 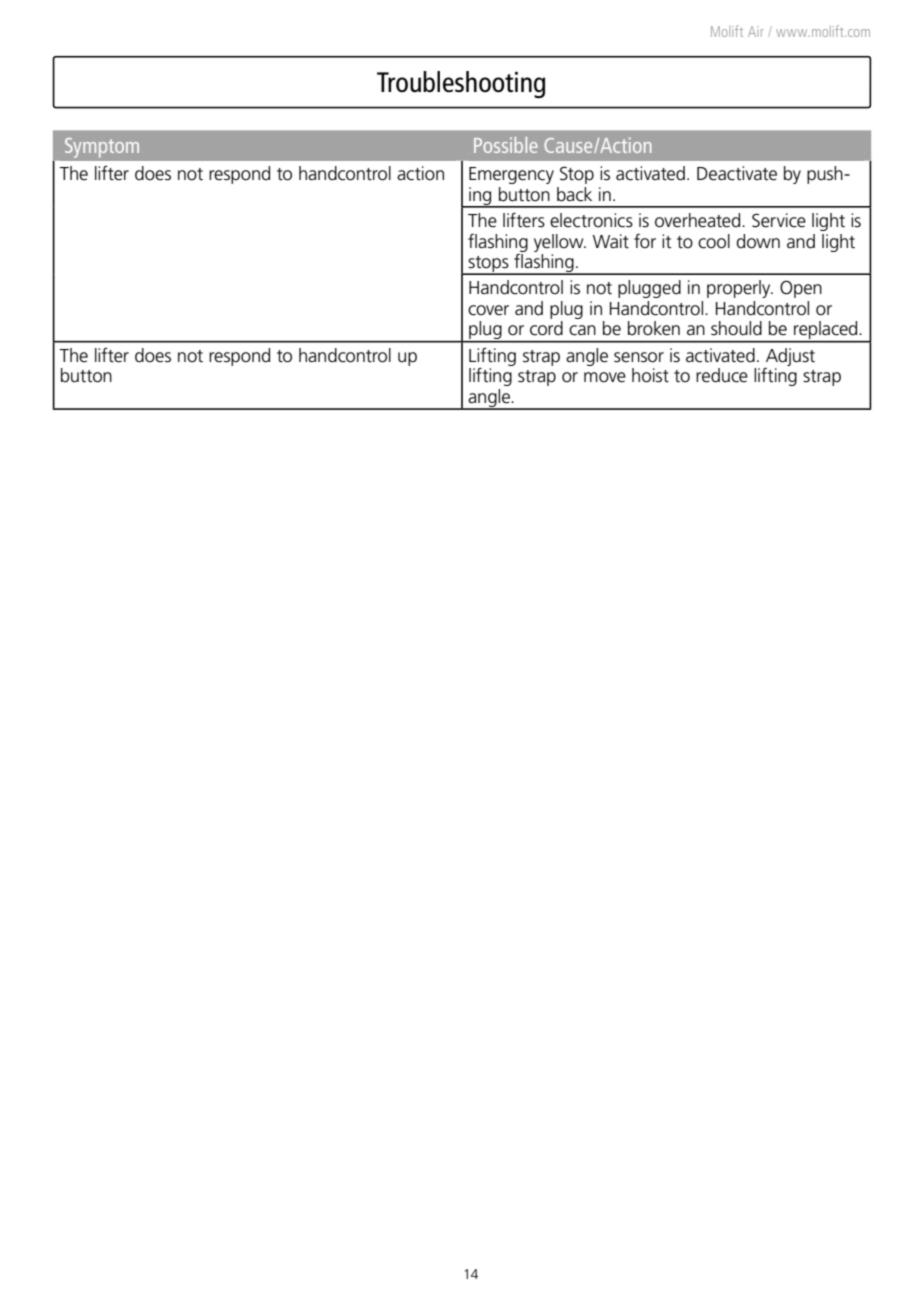 I want to click on Symptom, so click(x=102, y=148).
